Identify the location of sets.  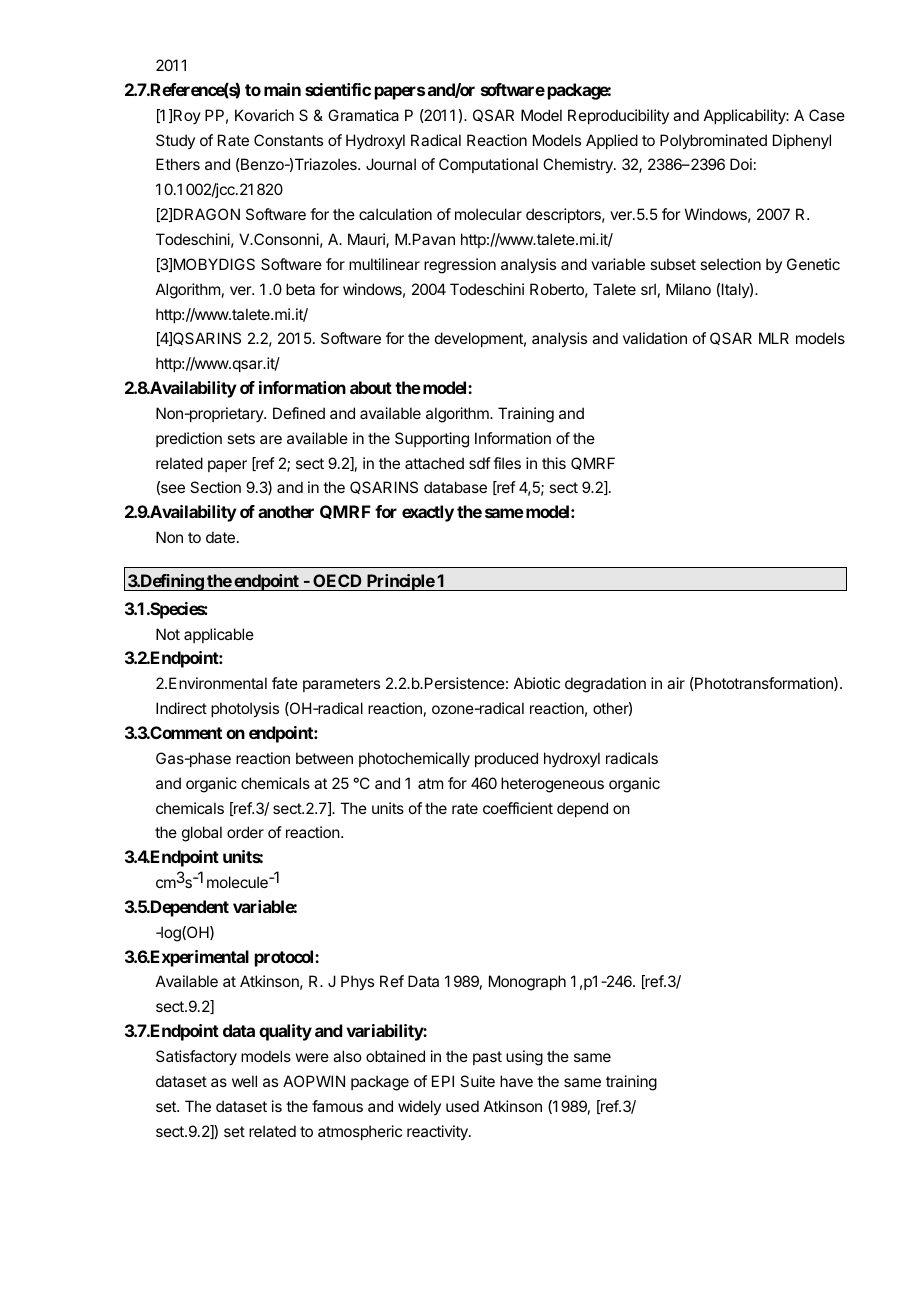
(241, 438).
